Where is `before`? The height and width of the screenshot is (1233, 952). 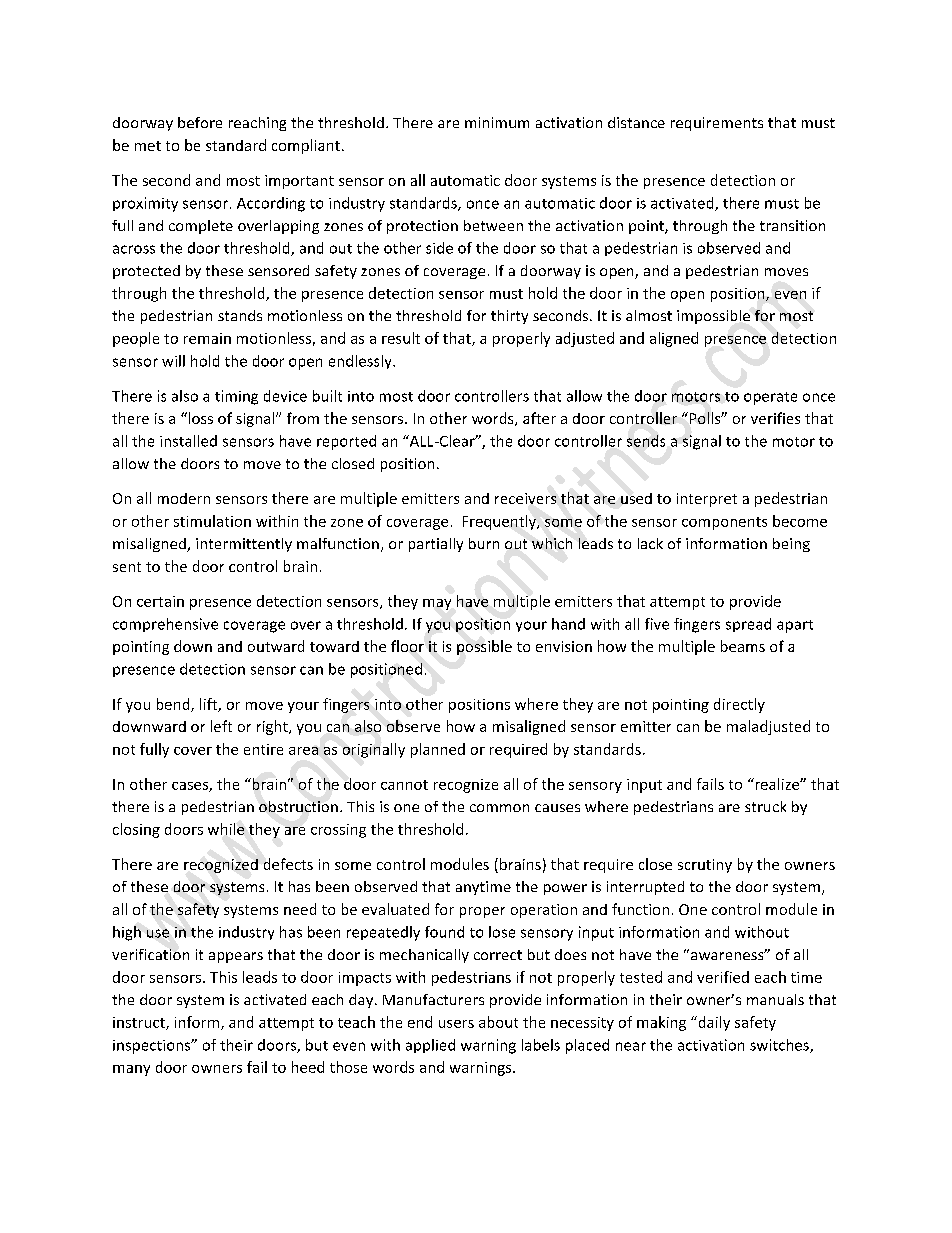 before is located at coordinates (200, 122).
